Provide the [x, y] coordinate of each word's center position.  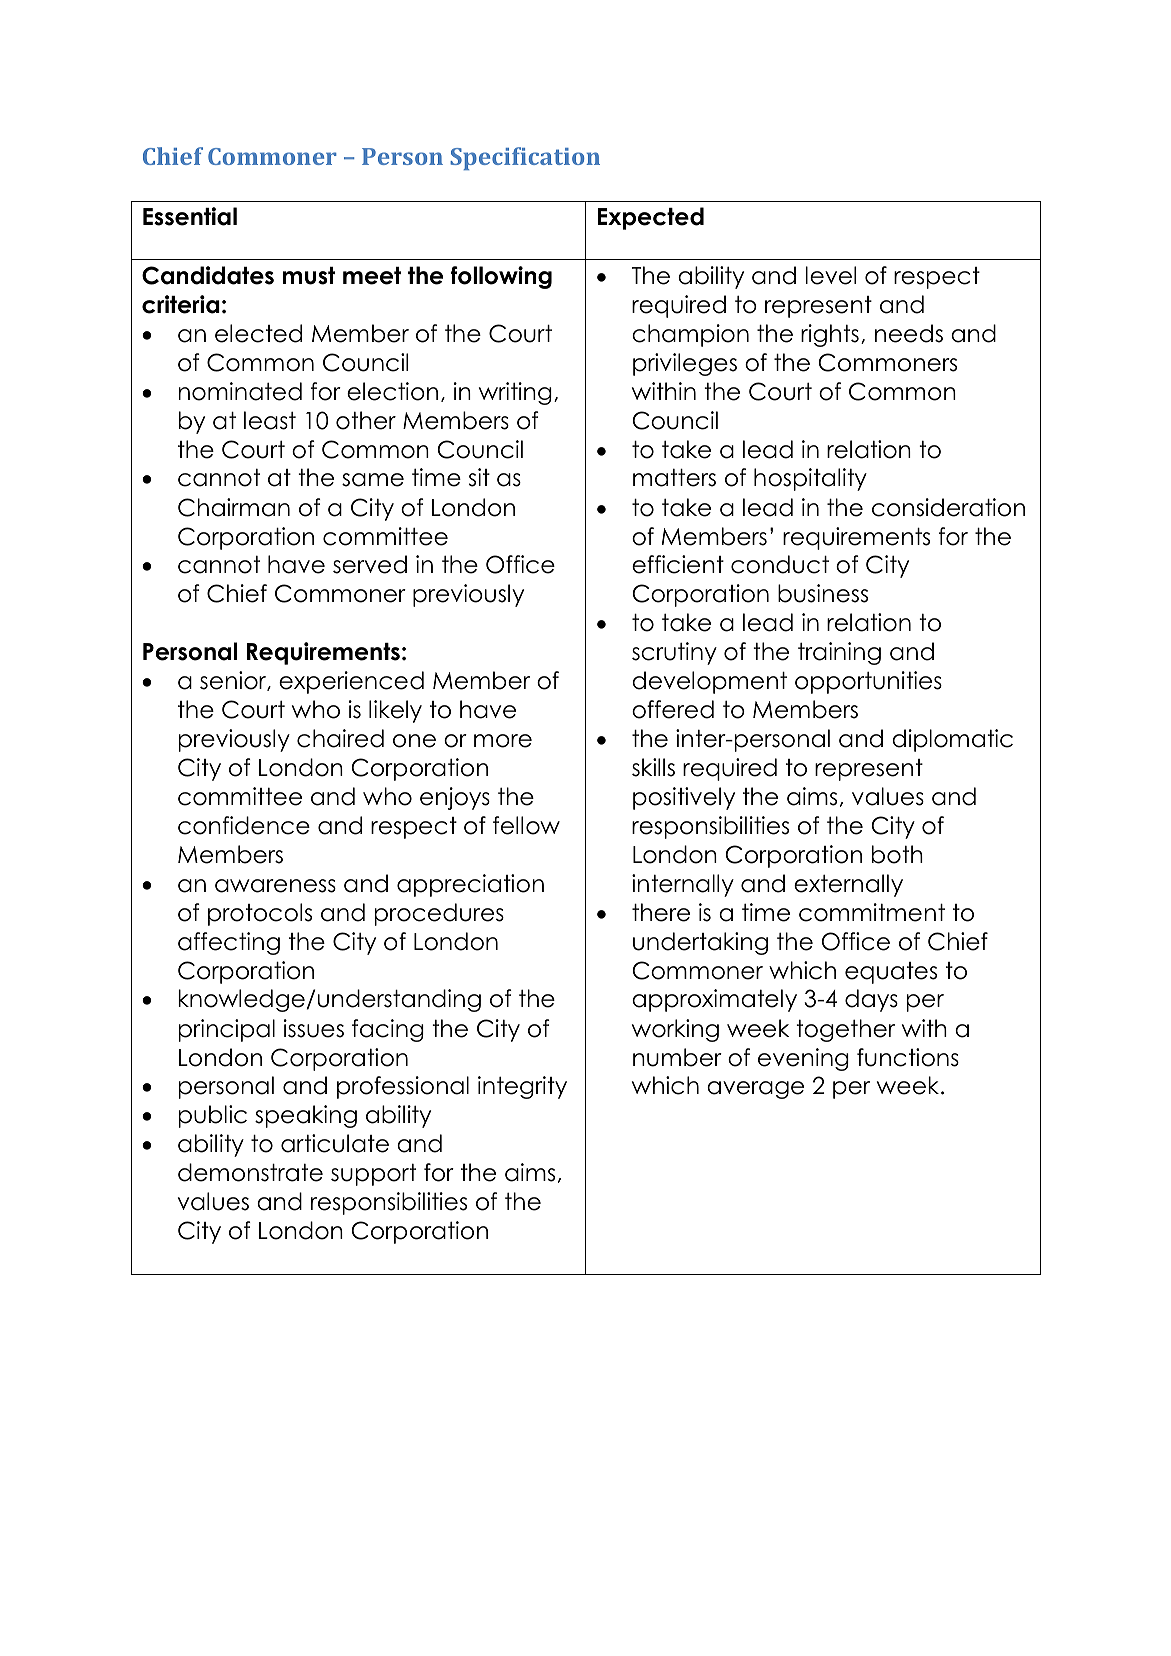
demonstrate [250, 1172]
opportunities [868, 682]
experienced [351, 682]
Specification [525, 158]
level [830, 275]
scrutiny [674, 653]
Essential [190, 216]
